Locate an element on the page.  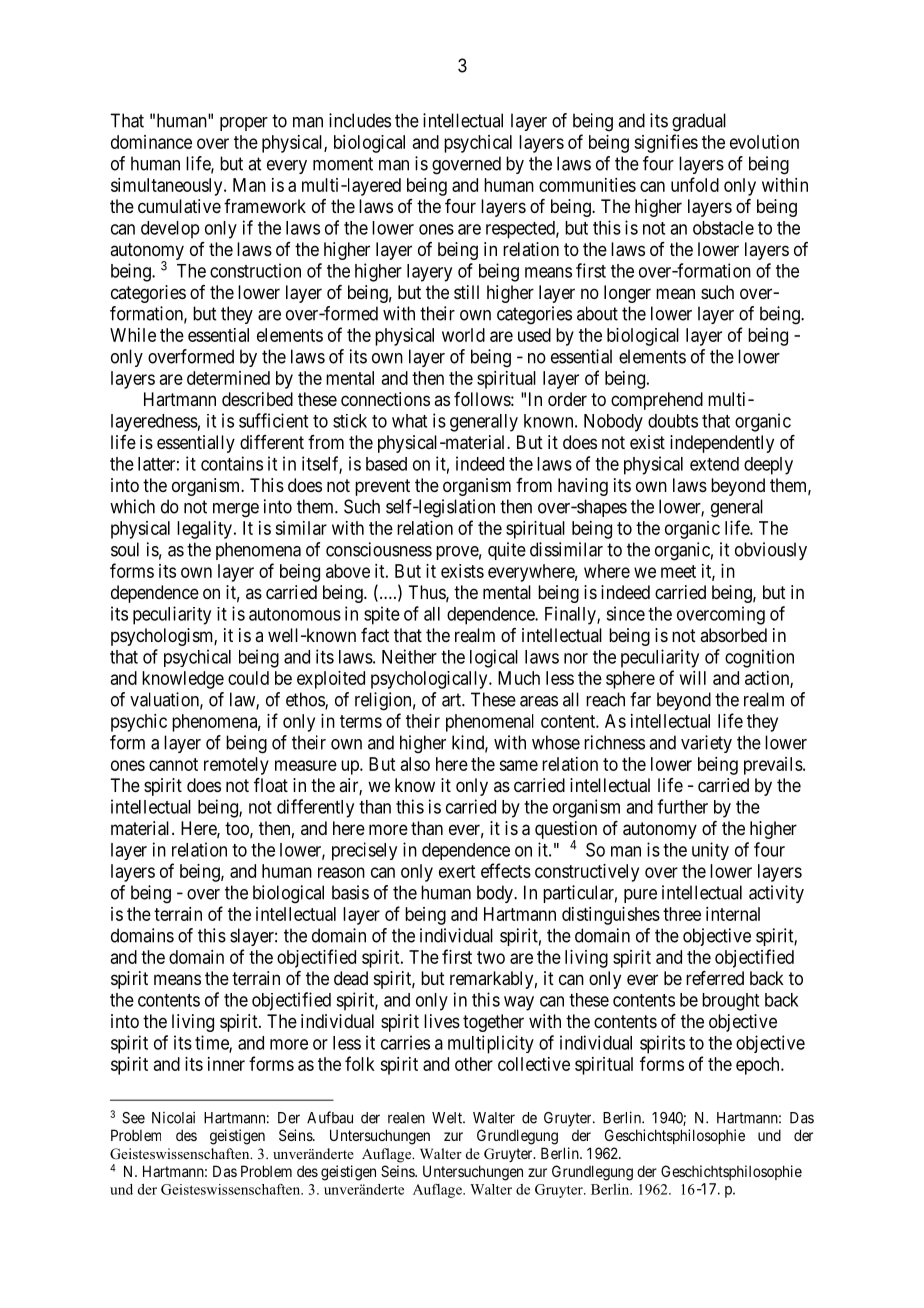
dominance is located at coordinates (151, 142).
